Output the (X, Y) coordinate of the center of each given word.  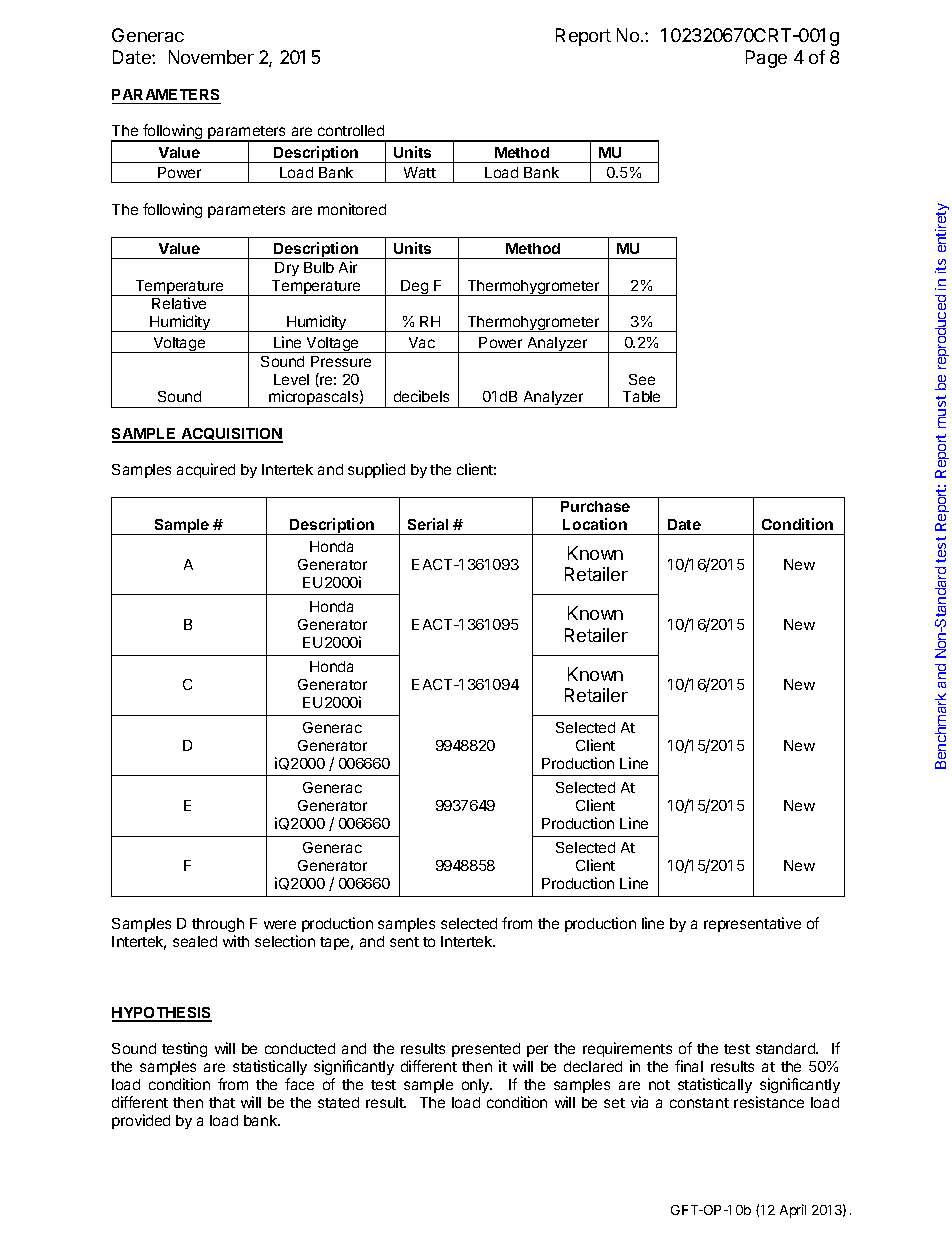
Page (766, 59)
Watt (420, 172)
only (477, 1086)
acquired (206, 470)
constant (699, 1103)
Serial (428, 524)
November (211, 57)
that (222, 1102)
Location (595, 524)
